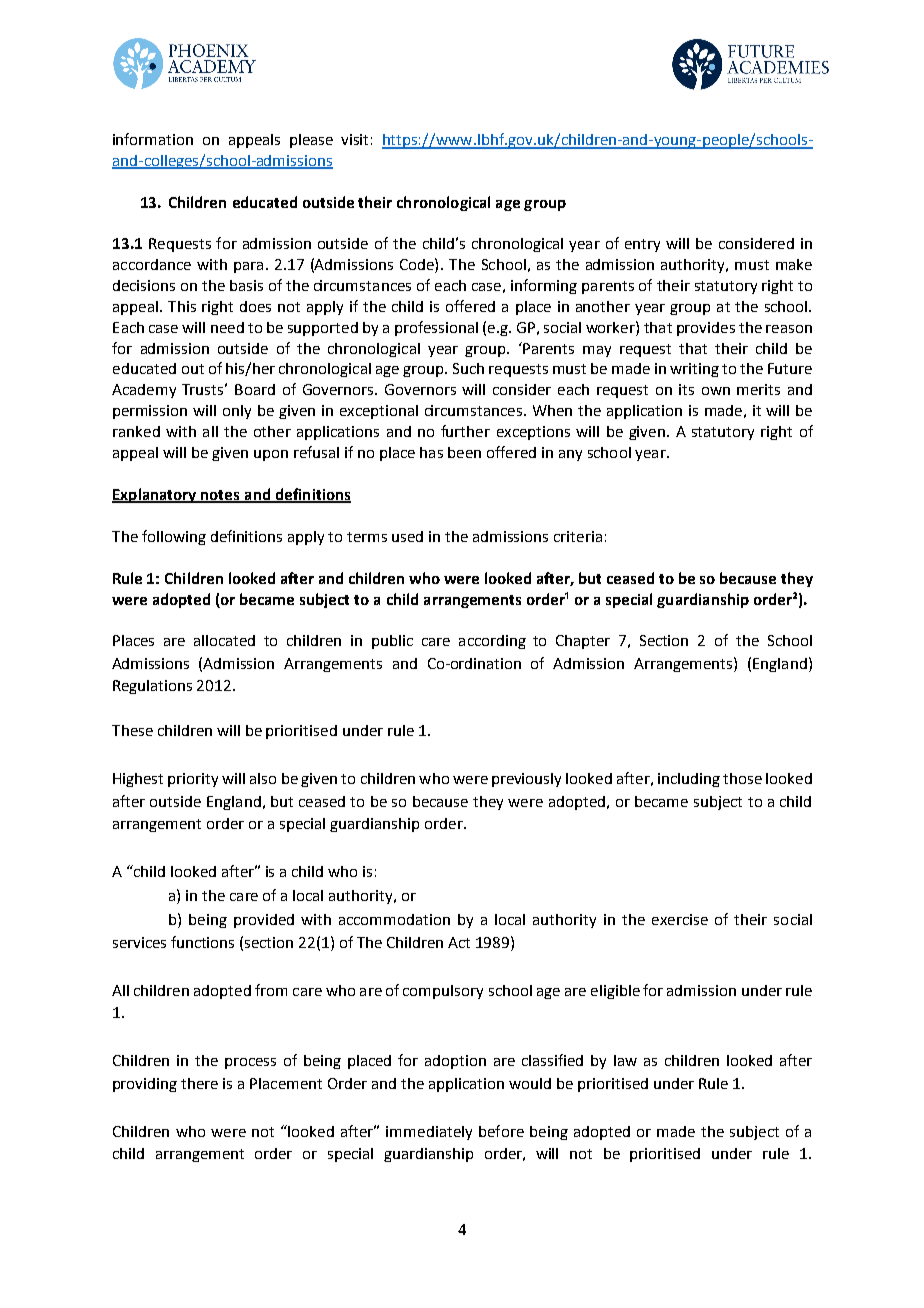  What do you see at coordinates (526, 780) in the page?
I see `previously` at bounding box center [526, 780].
